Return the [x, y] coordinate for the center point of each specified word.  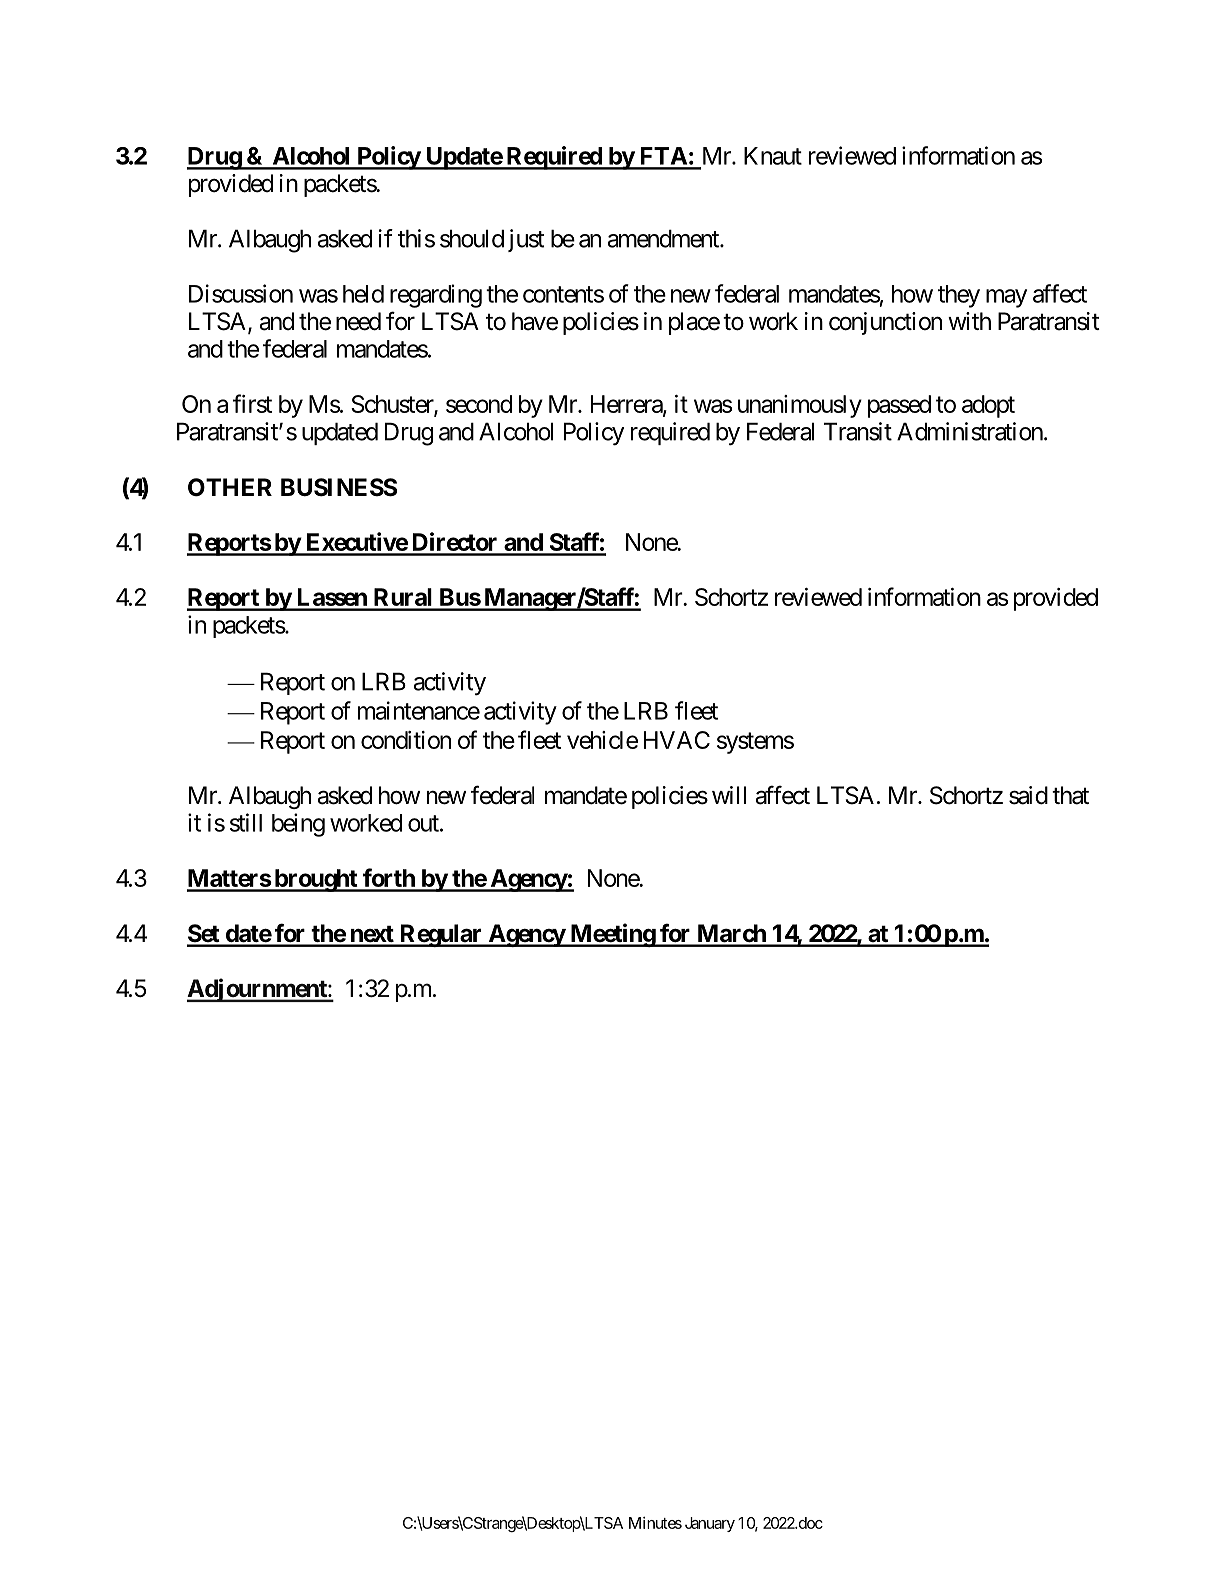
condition [406, 740]
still [246, 822]
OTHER [230, 487]
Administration [970, 431]
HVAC [677, 740]
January [710, 1524]
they [959, 296]
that [1070, 795]
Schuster [393, 405]
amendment [664, 238]
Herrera [627, 405]
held [363, 294]
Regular [441, 935]
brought [315, 880]
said [1028, 795]
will [729, 795]
